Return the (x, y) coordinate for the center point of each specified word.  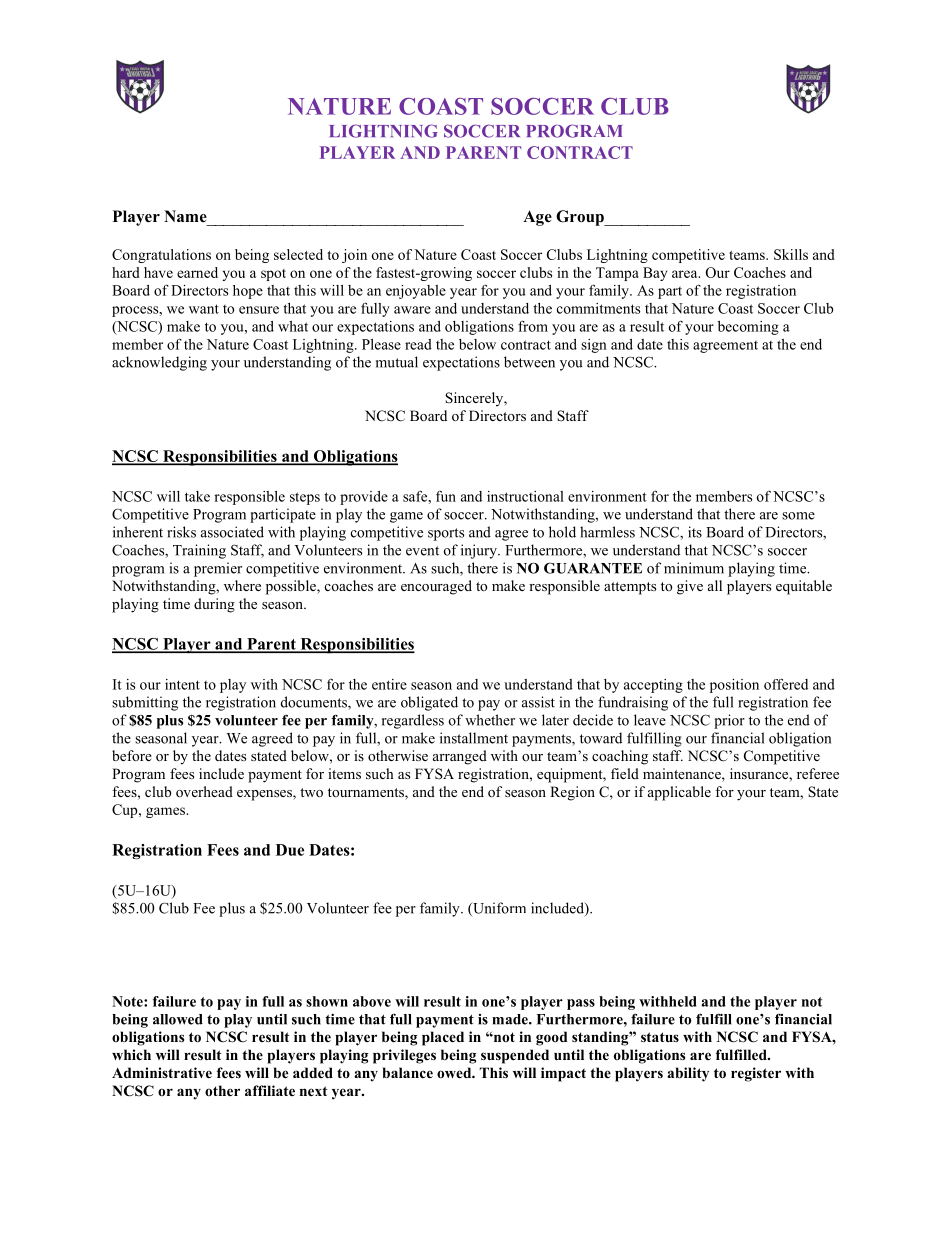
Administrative (162, 1072)
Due (290, 850)
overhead (204, 791)
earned (197, 272)
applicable (679, 793)
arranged (460, 757)
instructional (525, 496)
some (798, 516)
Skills (791, 254)
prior (729, 721)
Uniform (498, 909)
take (197, 496)
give (690, 587)
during (214, 605)
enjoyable (416, 292)
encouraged (436, 587)
